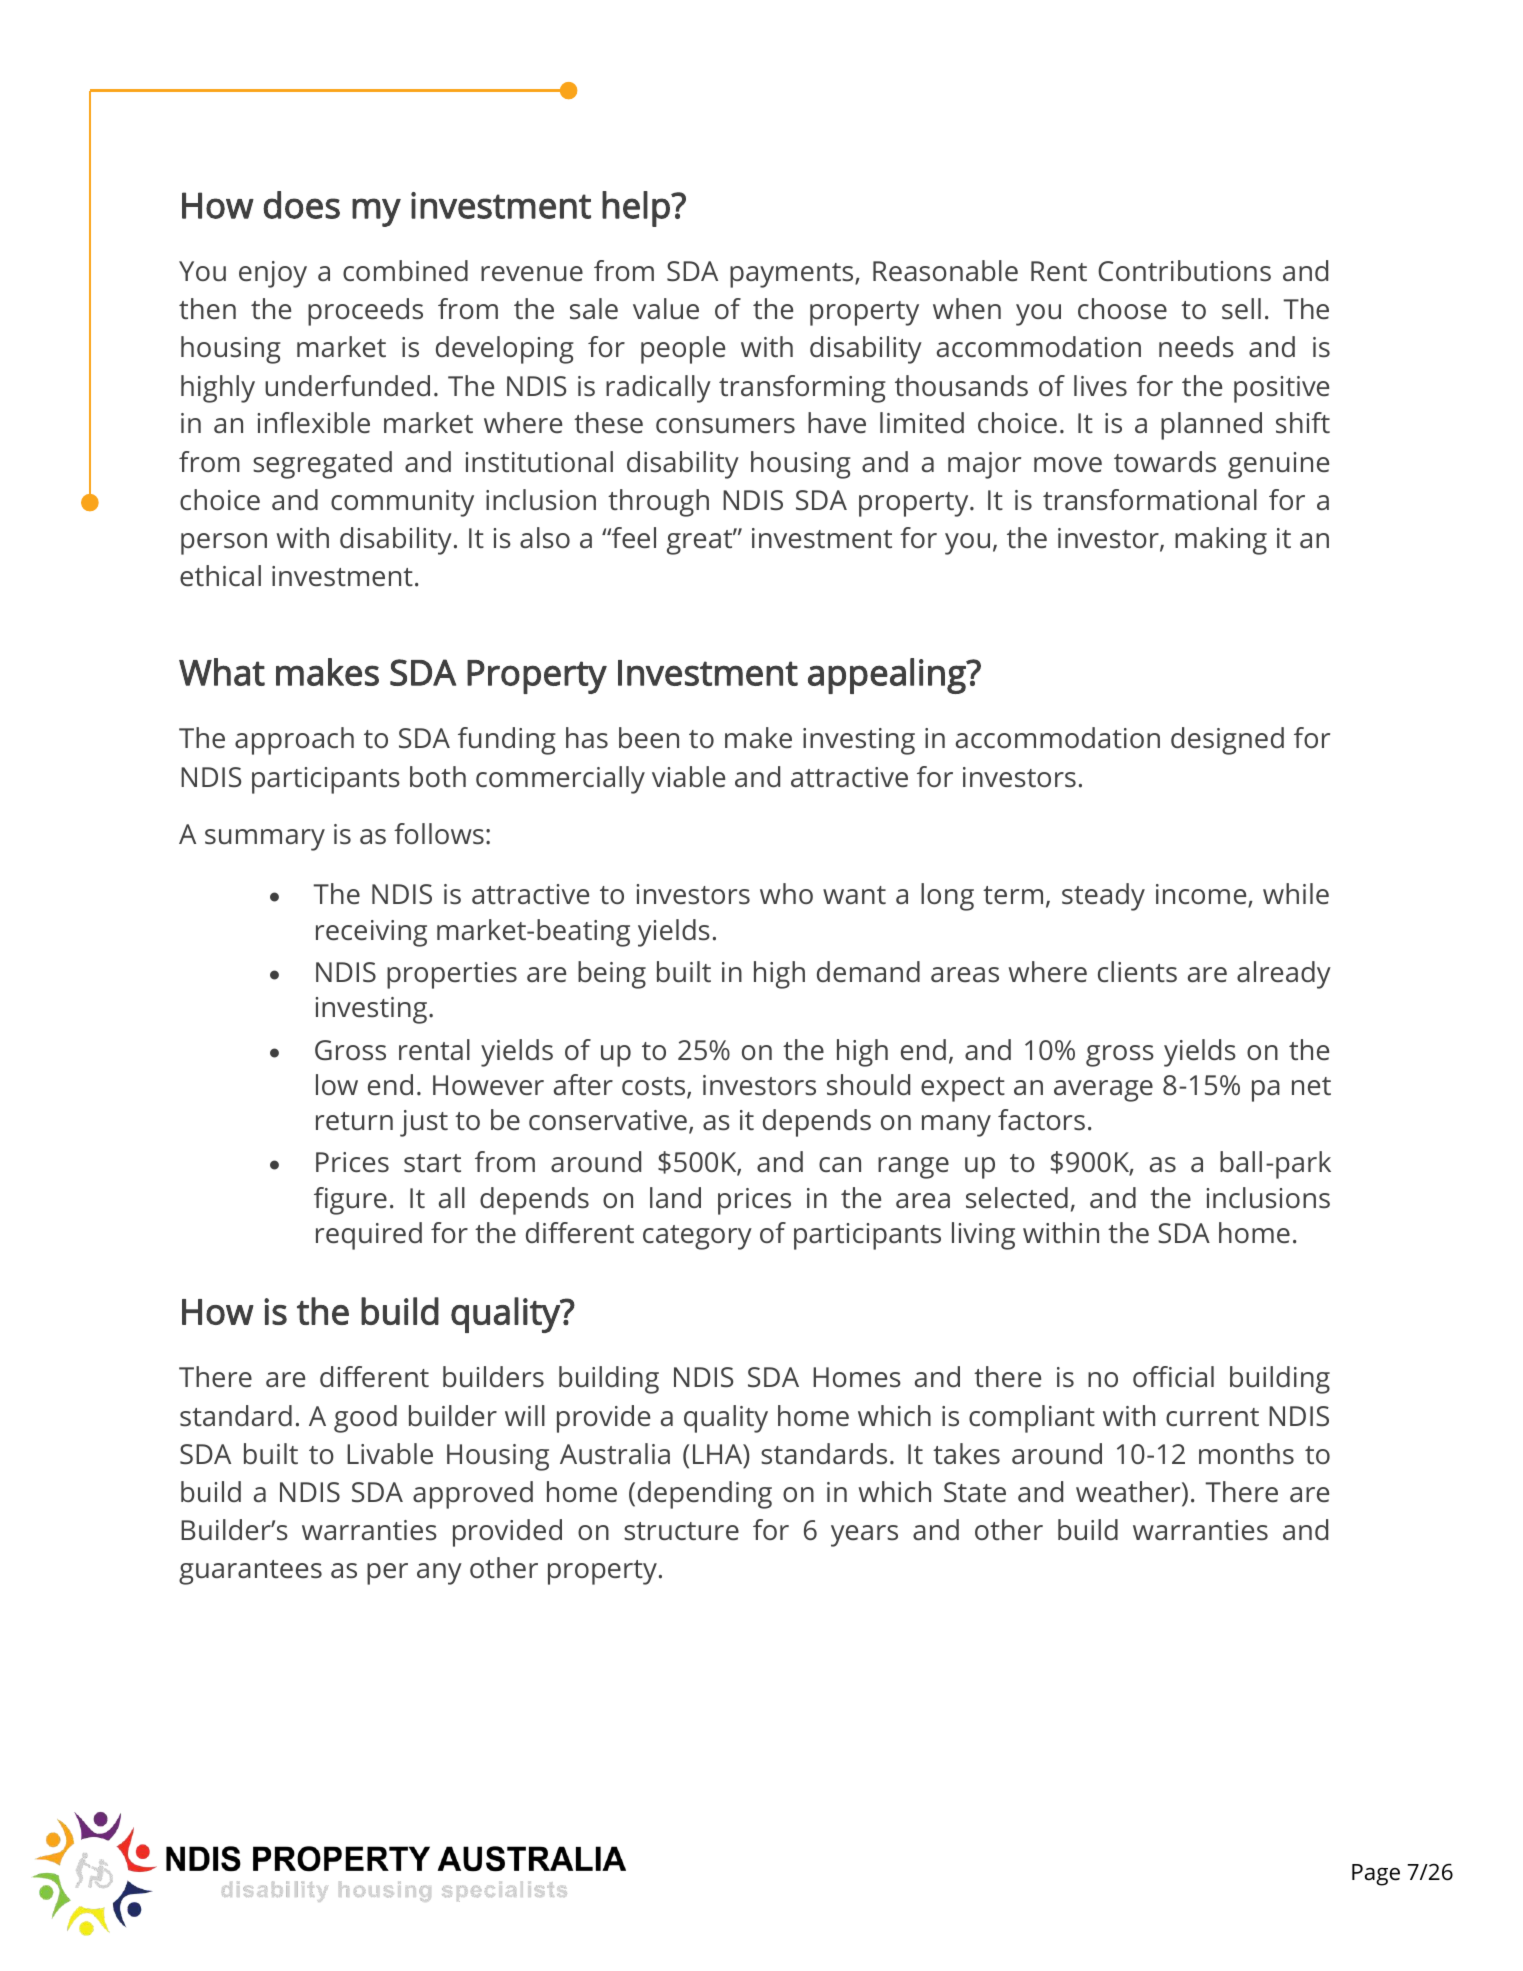 This screenshot has width=1523, height=1971. Describe the element at coordinates (864, 1536) in the screenshot. I see `years` at that location.
